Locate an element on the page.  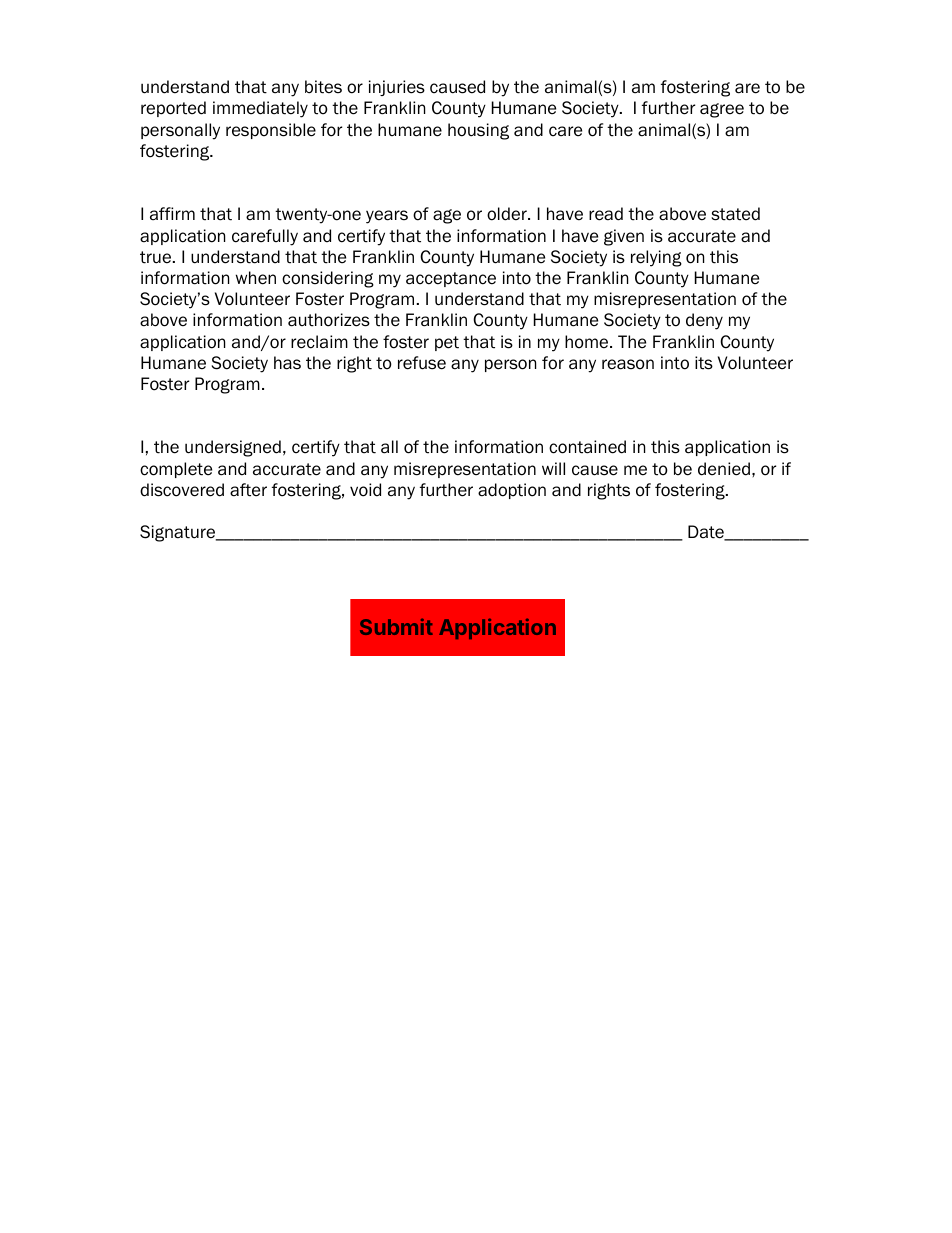
injuries is located at coordinates (397, 88).
